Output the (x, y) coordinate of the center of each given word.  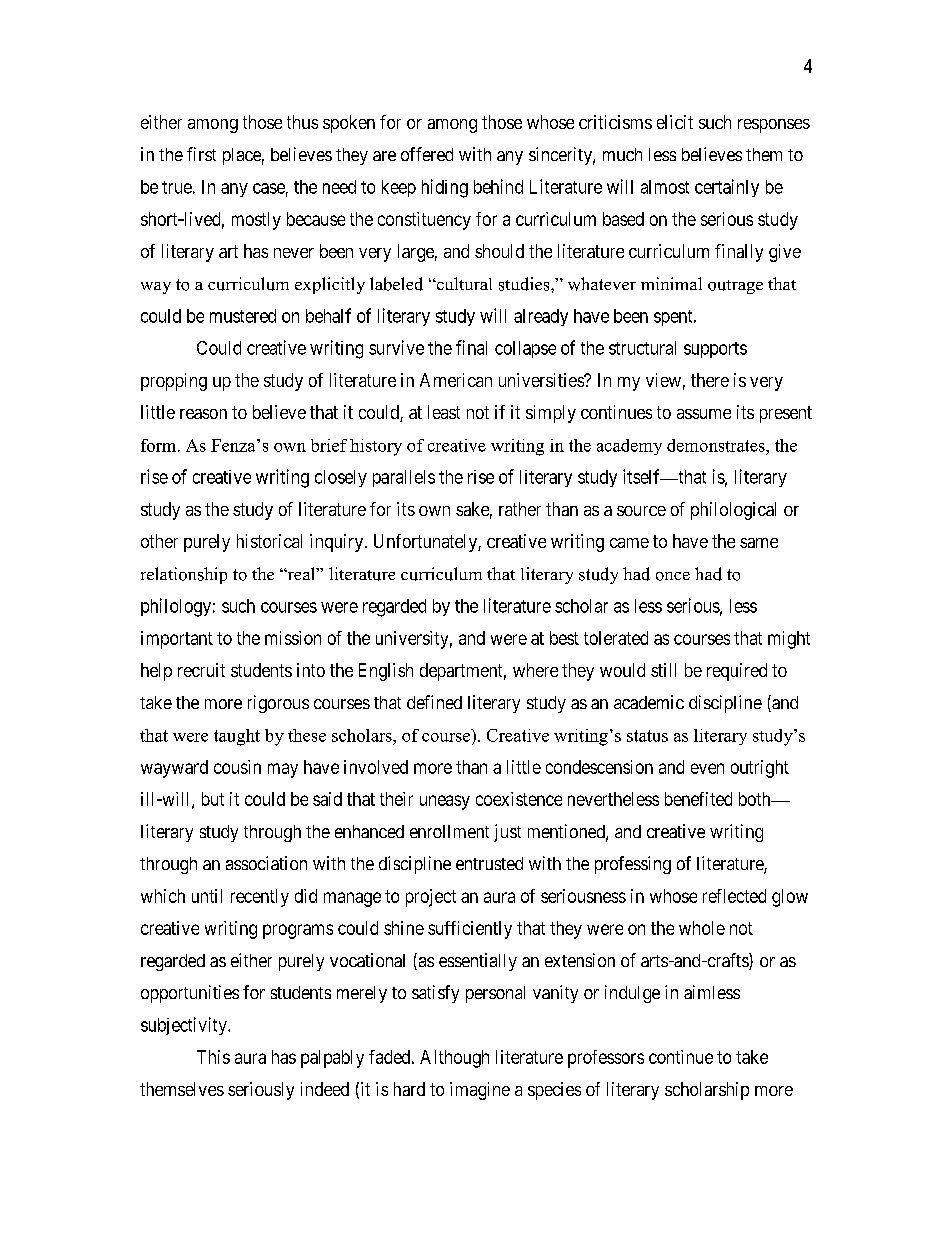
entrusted (489, 863)
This (213, 1057)
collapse (525, 349)
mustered (243, 316)
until (207, 896)
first (201, 154)
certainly (727, 188)
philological (733, 511)
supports (715, 350)
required (737, 672)
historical (269, 541)
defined (434, 702)
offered (427, 154)
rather (520, 509)
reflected (734, 896)
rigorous (278, 704)
